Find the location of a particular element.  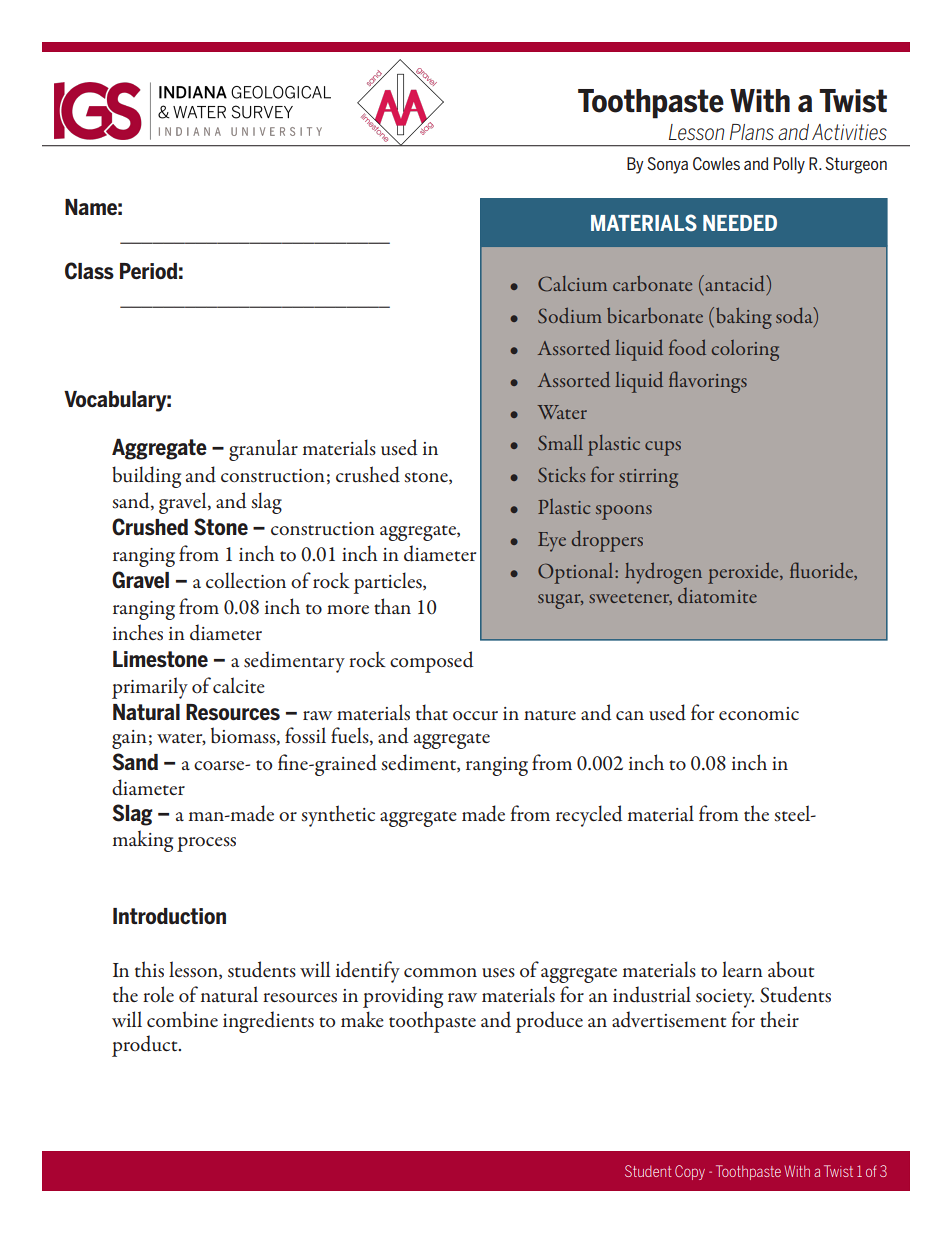

Introduction is located at coordinates (169, 916).
